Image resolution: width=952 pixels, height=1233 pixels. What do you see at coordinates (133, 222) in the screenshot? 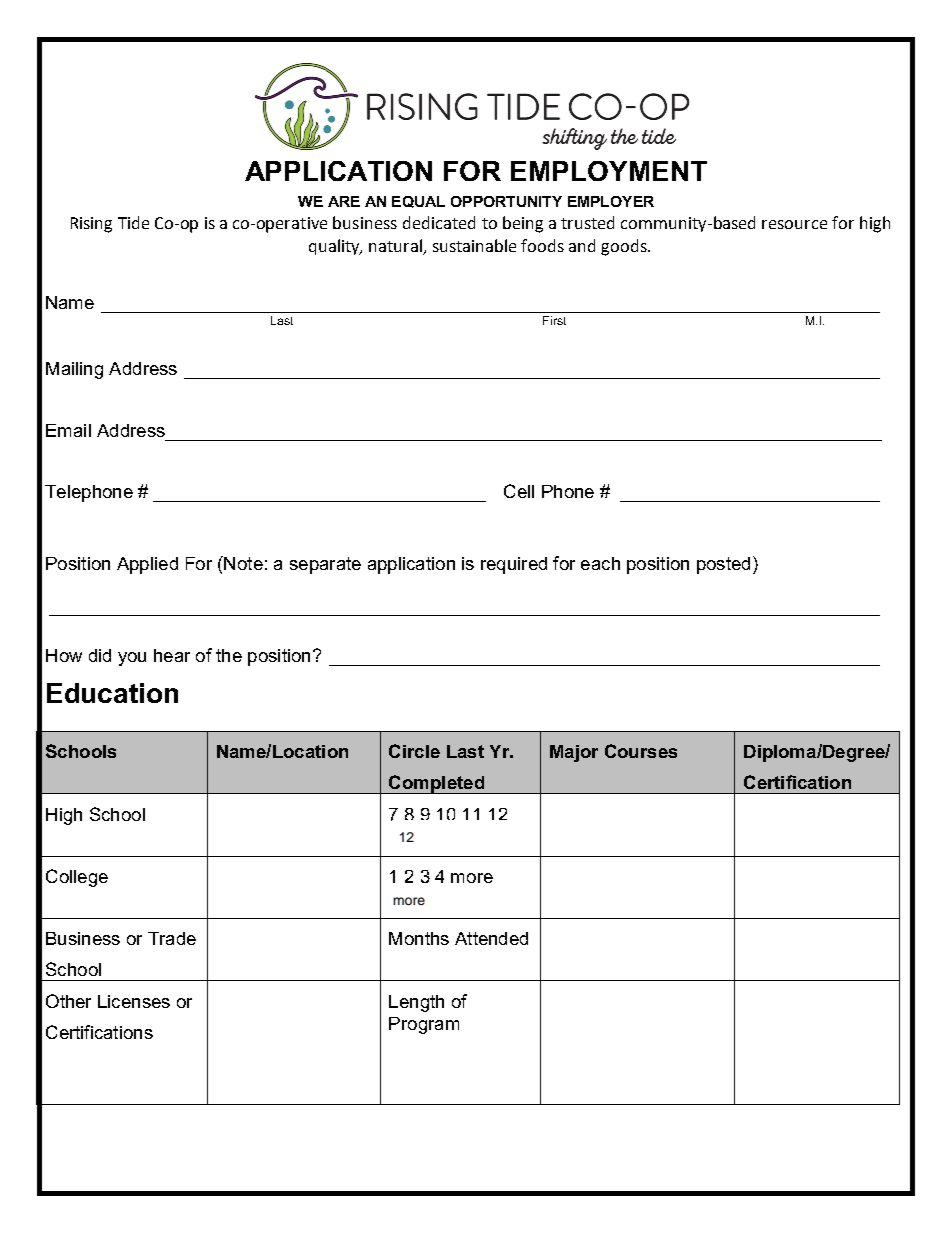
I see `Tide` at bounding box center [133, 222].
